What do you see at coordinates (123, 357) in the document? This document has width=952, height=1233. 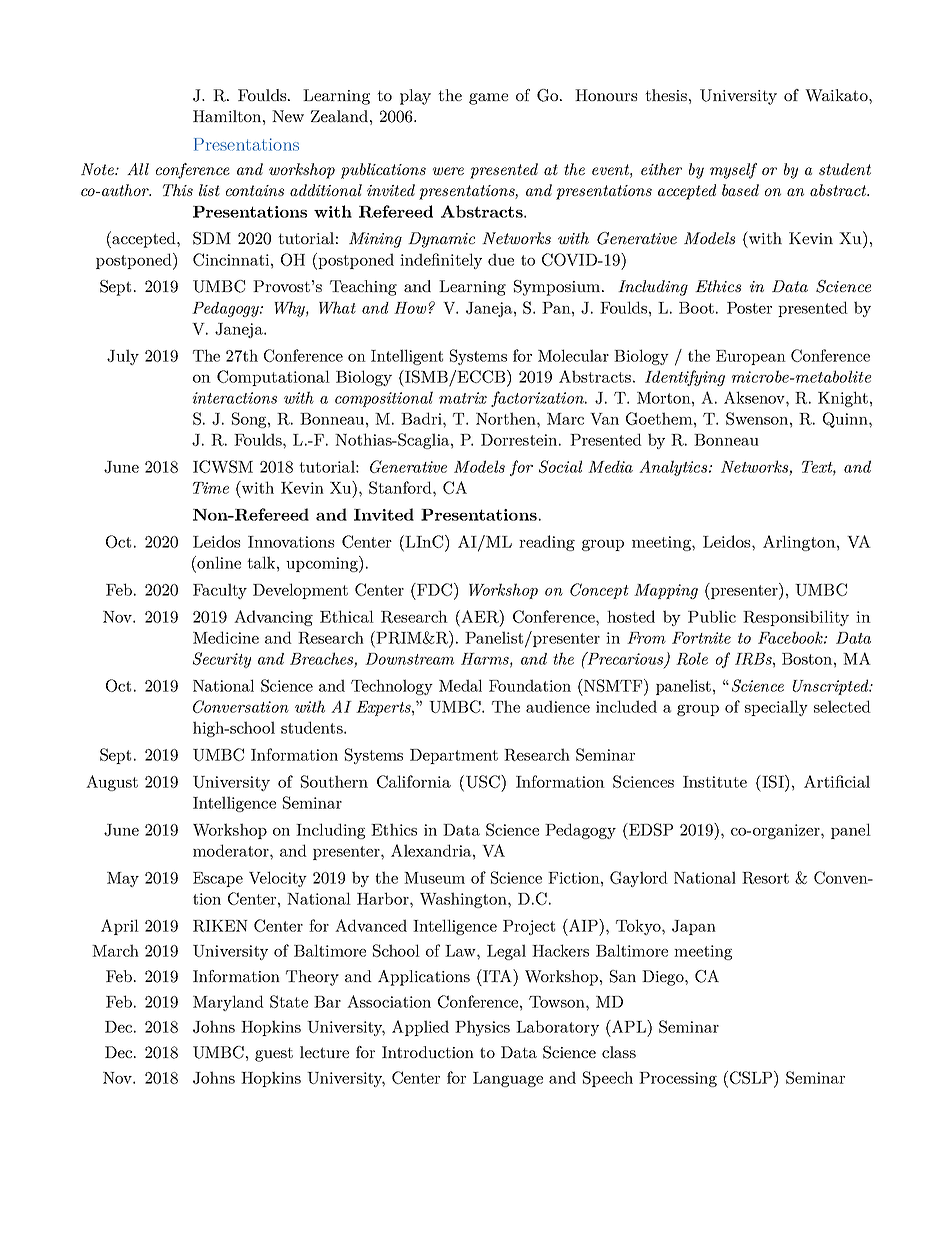 I see `July` at bounding box center [123, 357].
